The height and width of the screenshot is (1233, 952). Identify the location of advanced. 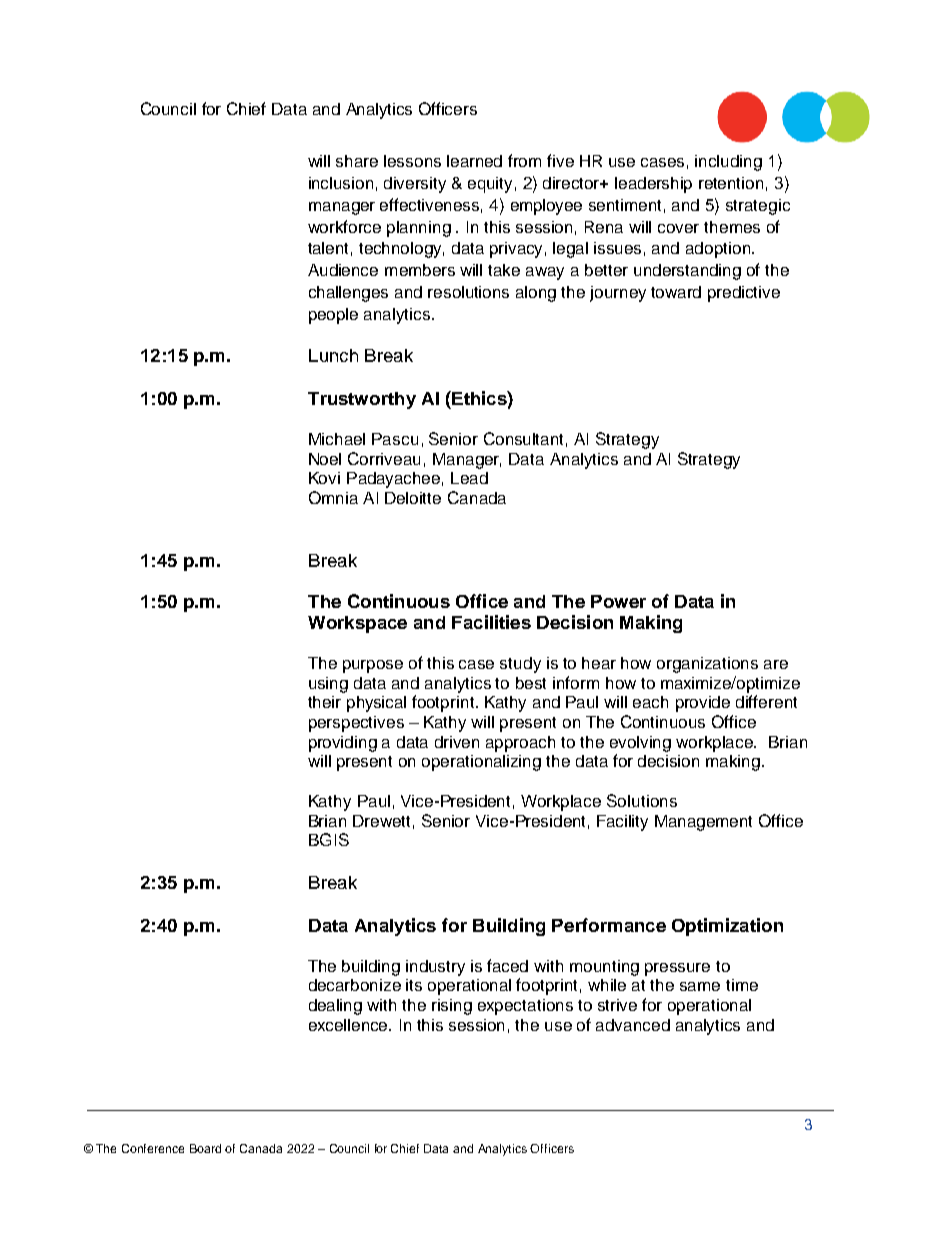
(633, 1025).
